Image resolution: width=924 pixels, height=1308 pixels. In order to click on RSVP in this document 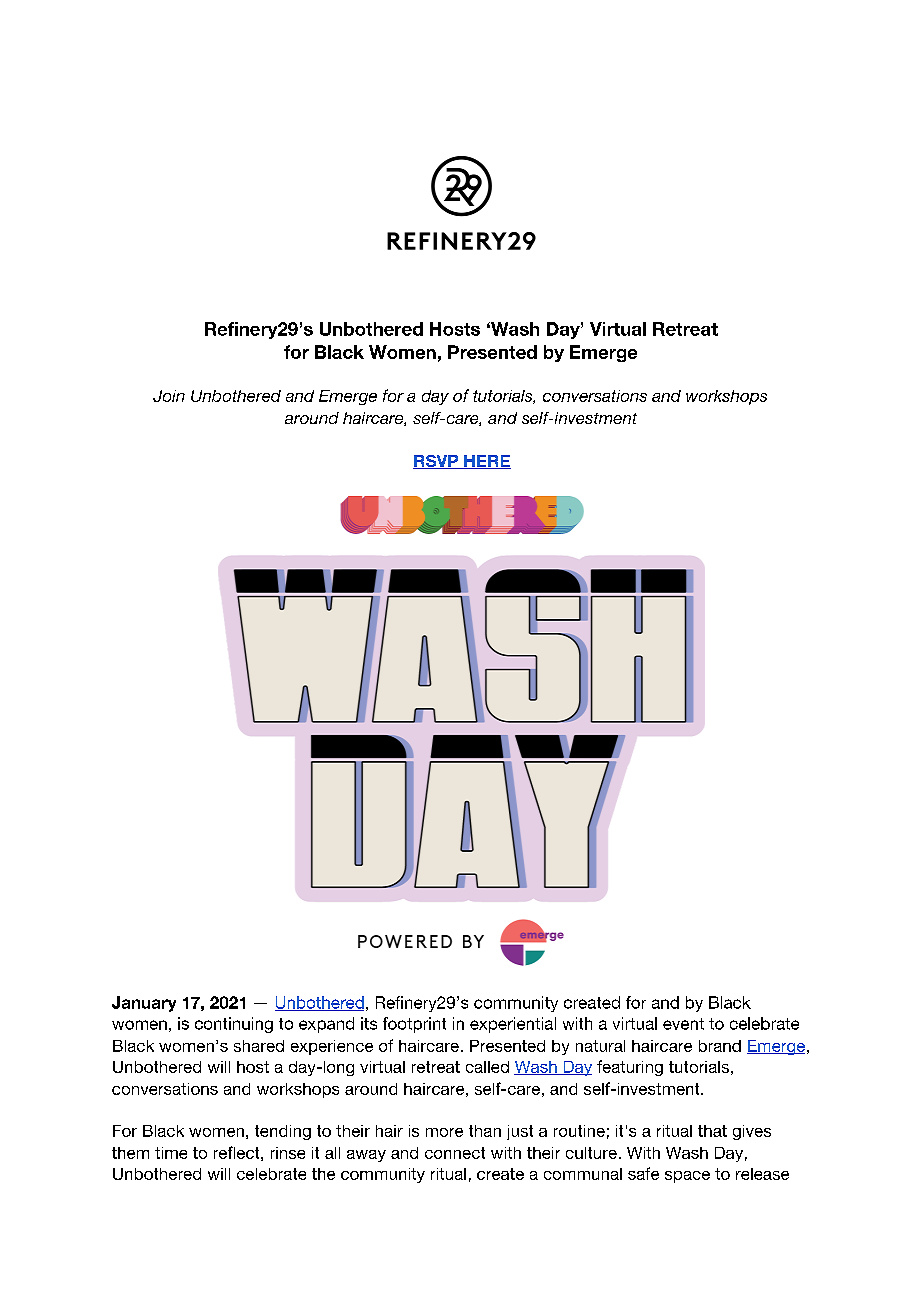, I will do `click(437, 462)`.
